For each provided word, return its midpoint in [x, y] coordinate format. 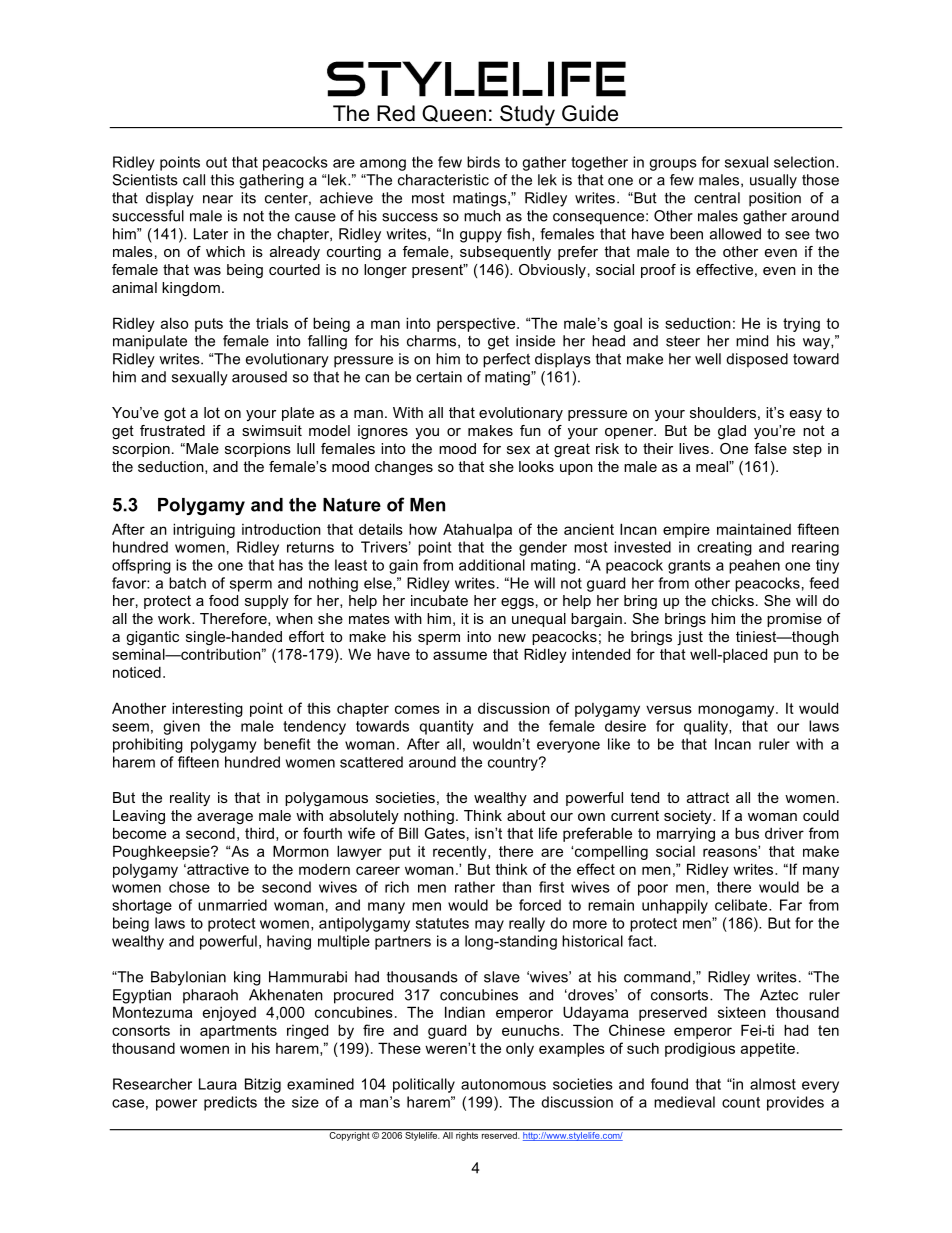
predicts [230, 1103]
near [218, 199]
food [223, 600]
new [512, 638]
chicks [733, 600]
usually [773, 181]
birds [483, 162]
